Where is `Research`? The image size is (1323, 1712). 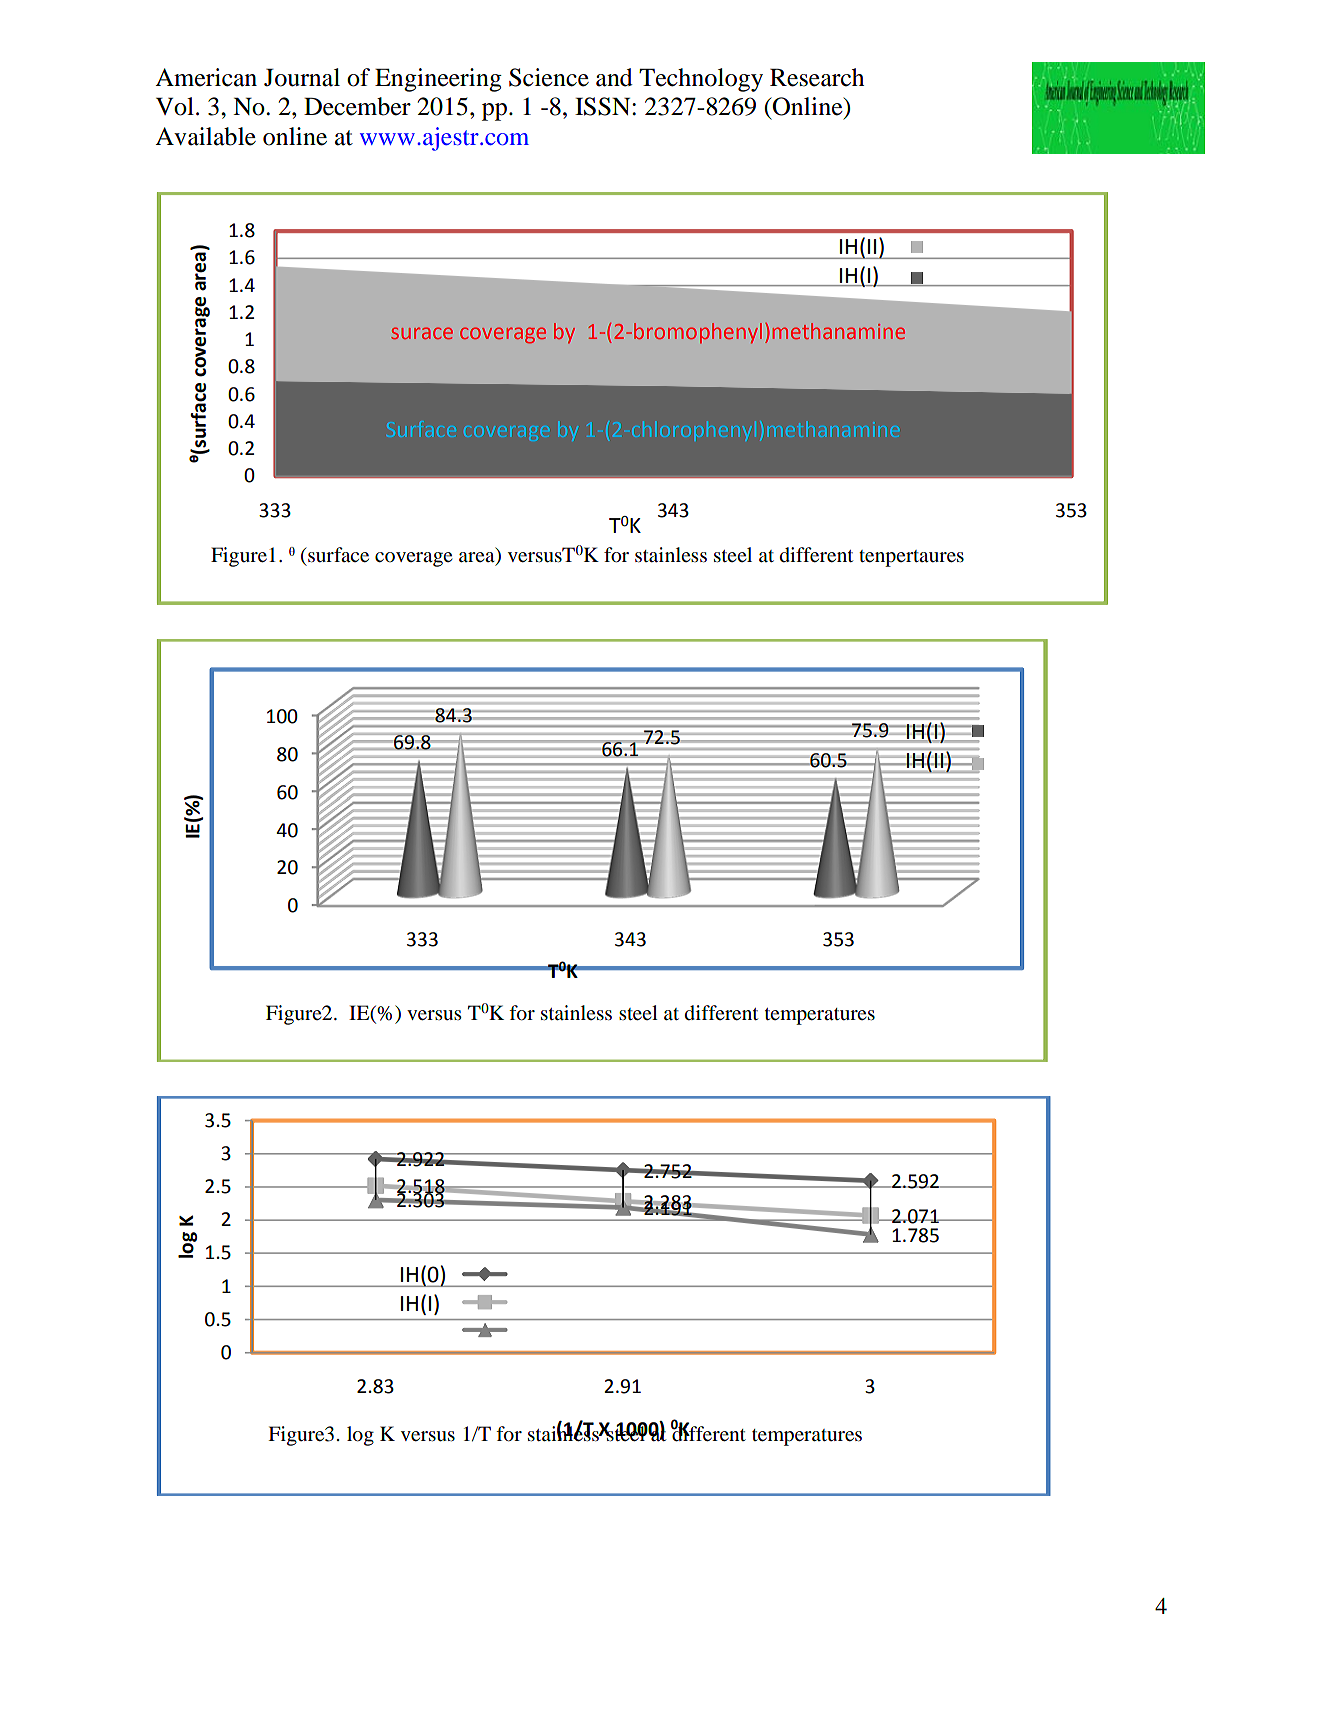
Research is located at coordinates (817, 77).
